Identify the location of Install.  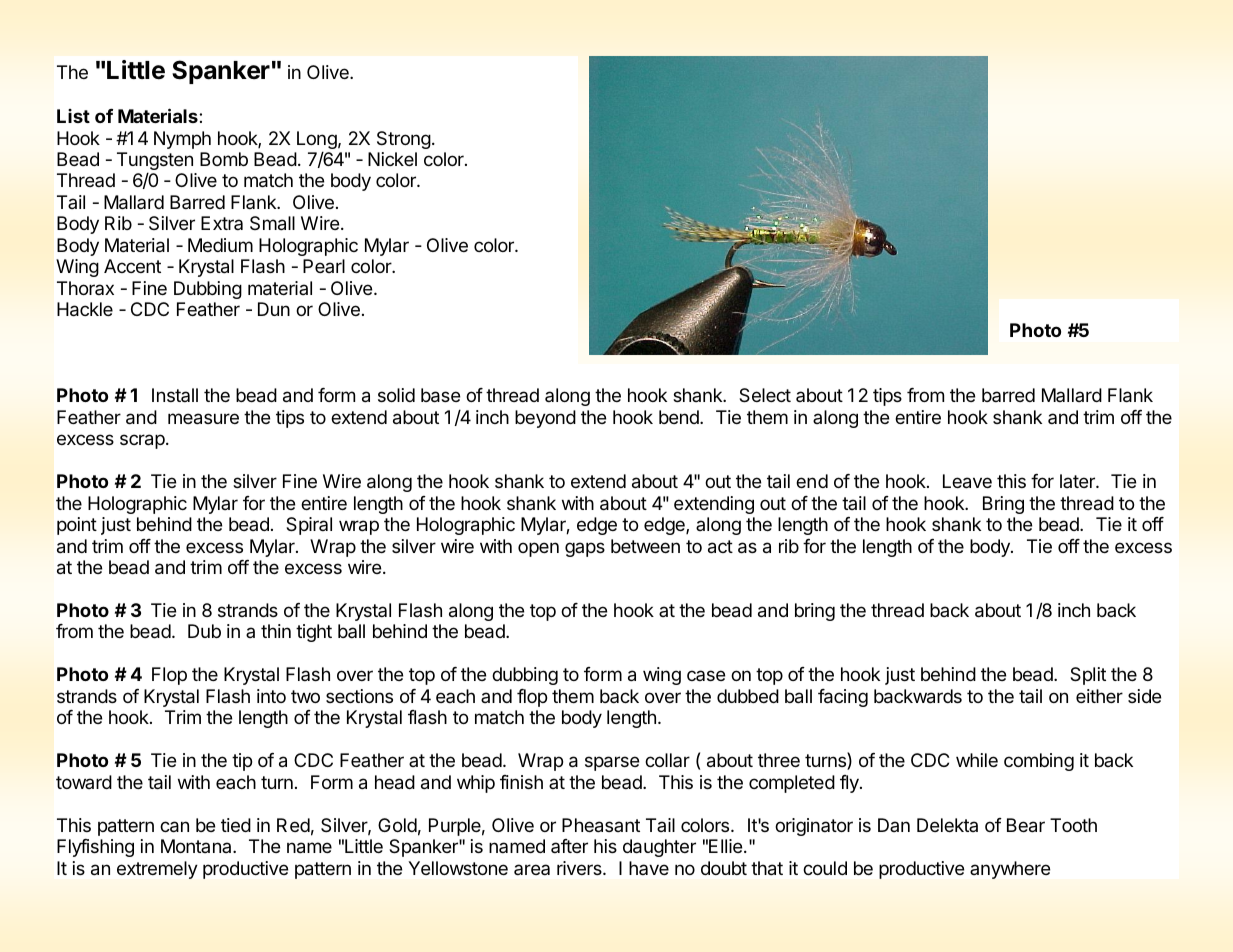
(175, 395).
